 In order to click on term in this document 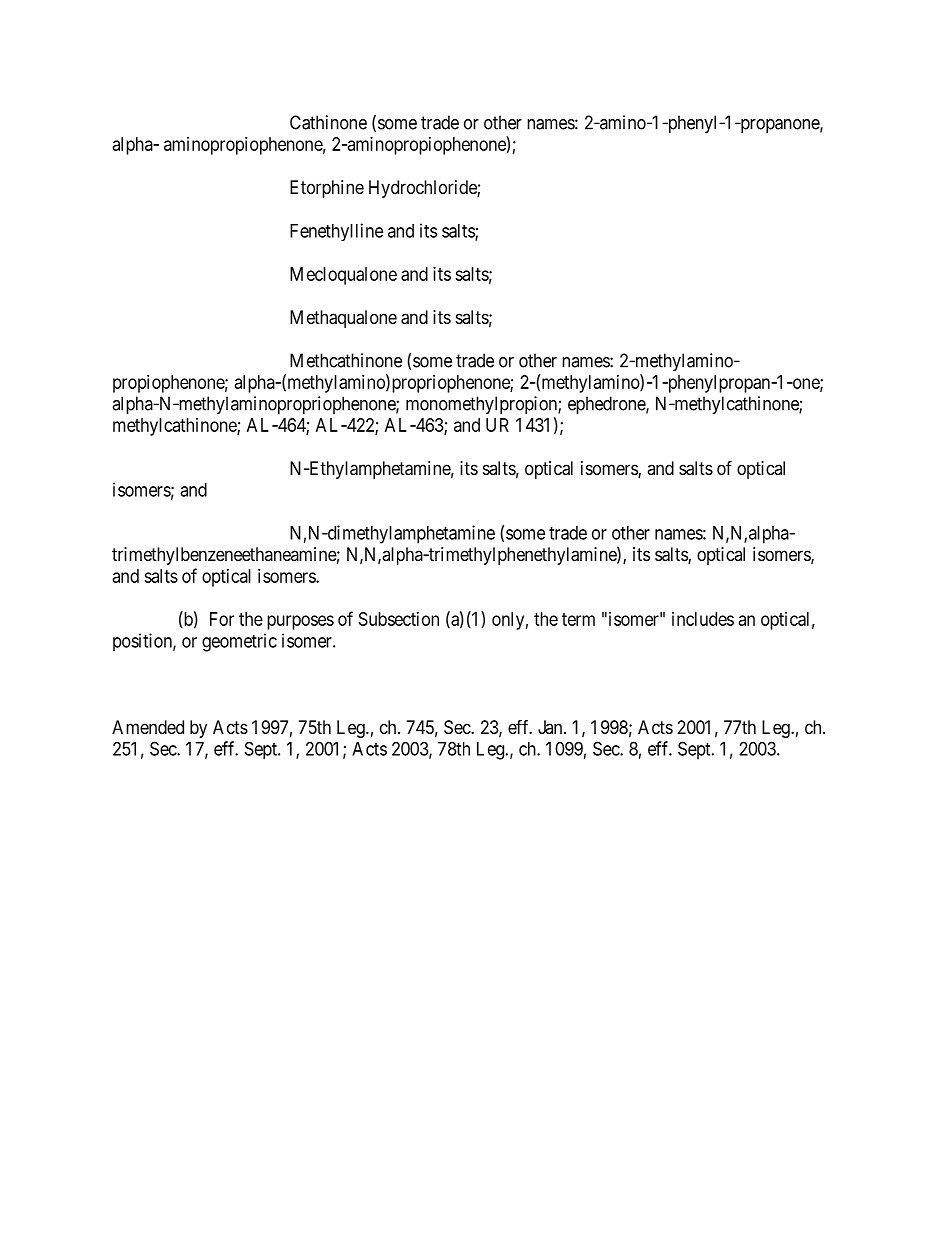, I will do `click(578, 619)`.
